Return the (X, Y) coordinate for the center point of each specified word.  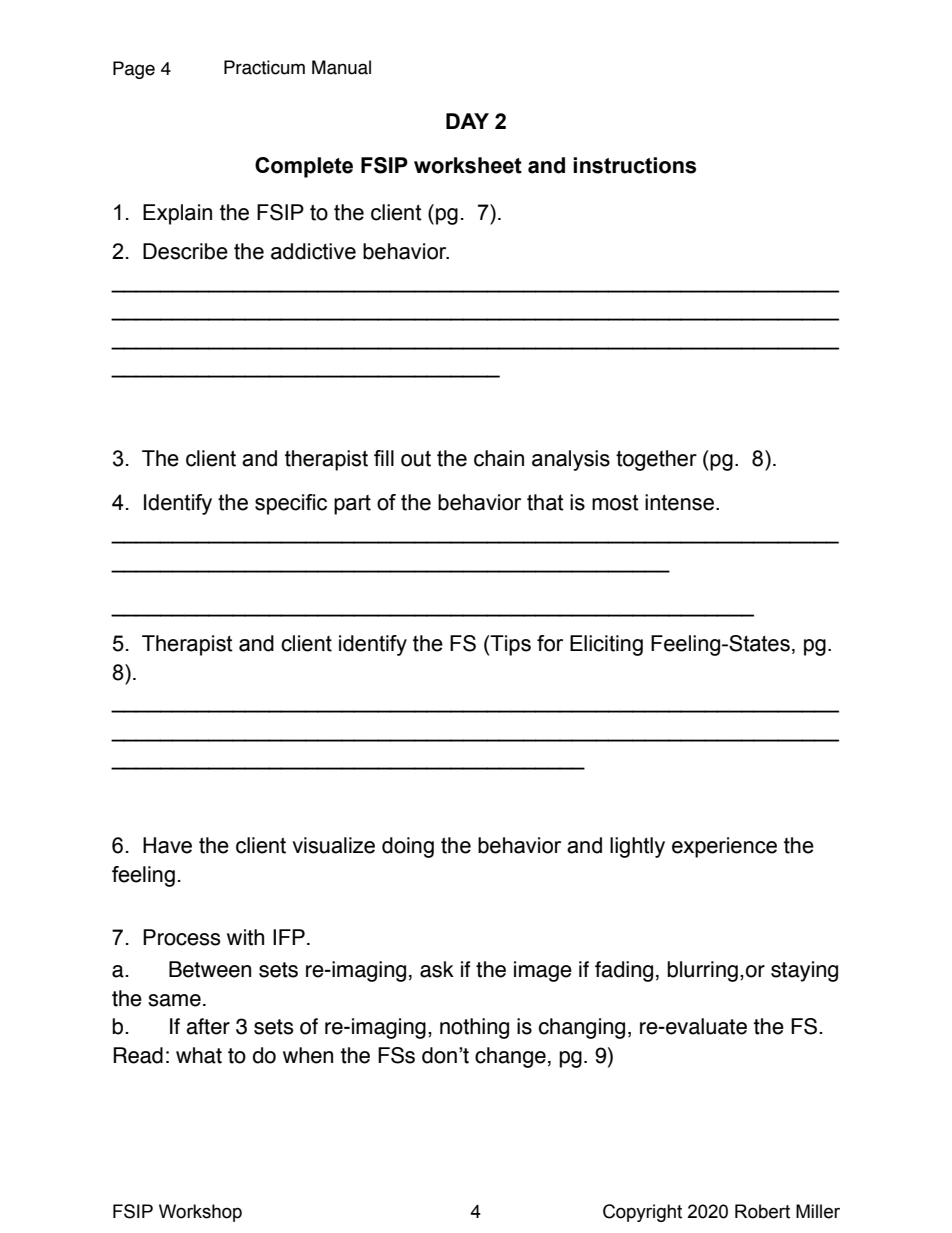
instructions (634, 165)
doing (408, 847)
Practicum (264, 67)
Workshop (200, 1213)
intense (679, 502)
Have (167, 845)
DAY (467, 121)
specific (291, 504)
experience (724, 847)
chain (499, 458)
